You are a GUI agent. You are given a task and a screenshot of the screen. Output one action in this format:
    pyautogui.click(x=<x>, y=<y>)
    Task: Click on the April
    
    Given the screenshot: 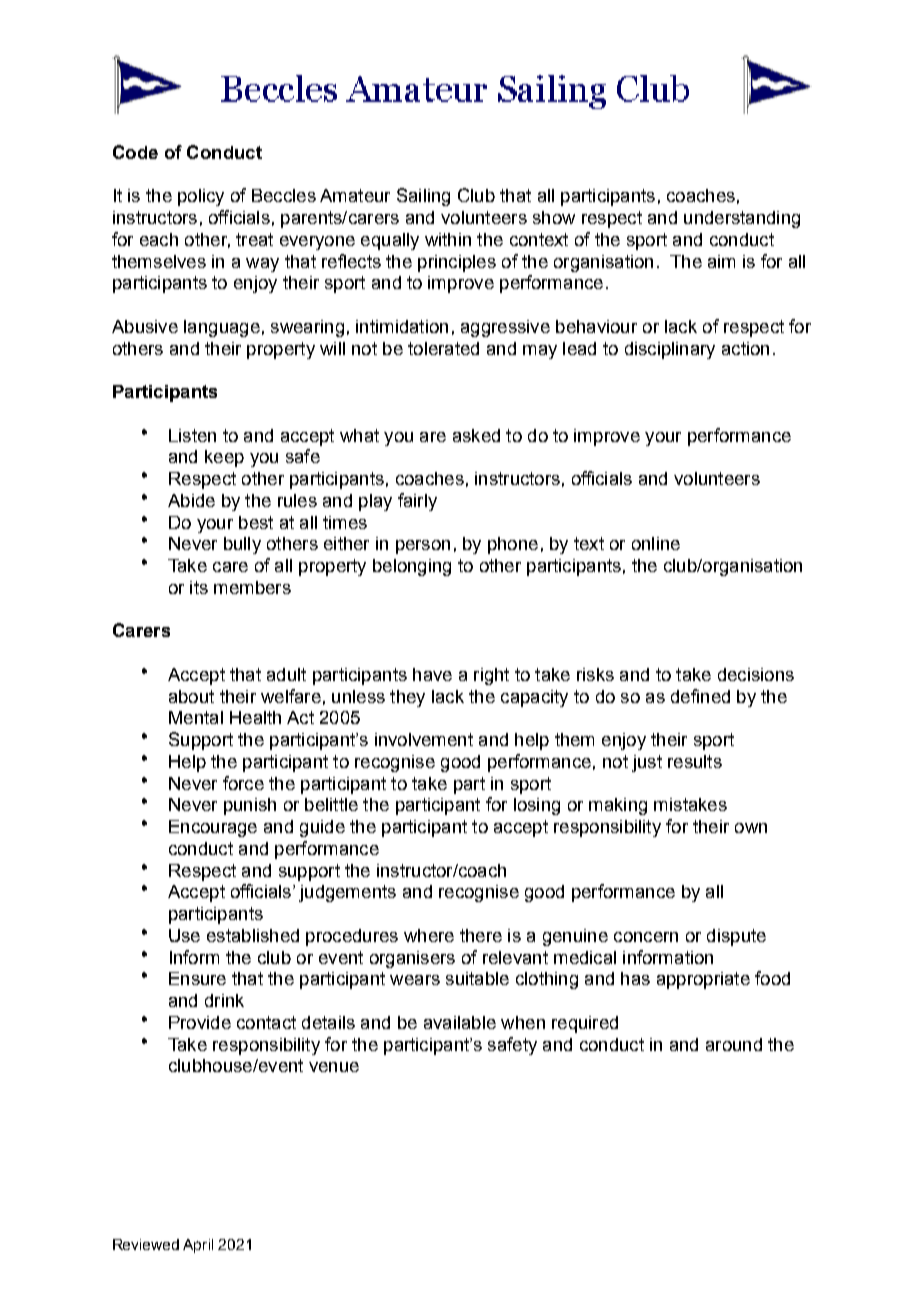 What is the action you would take?
    pyautogui.click(x=198, y=1246)
